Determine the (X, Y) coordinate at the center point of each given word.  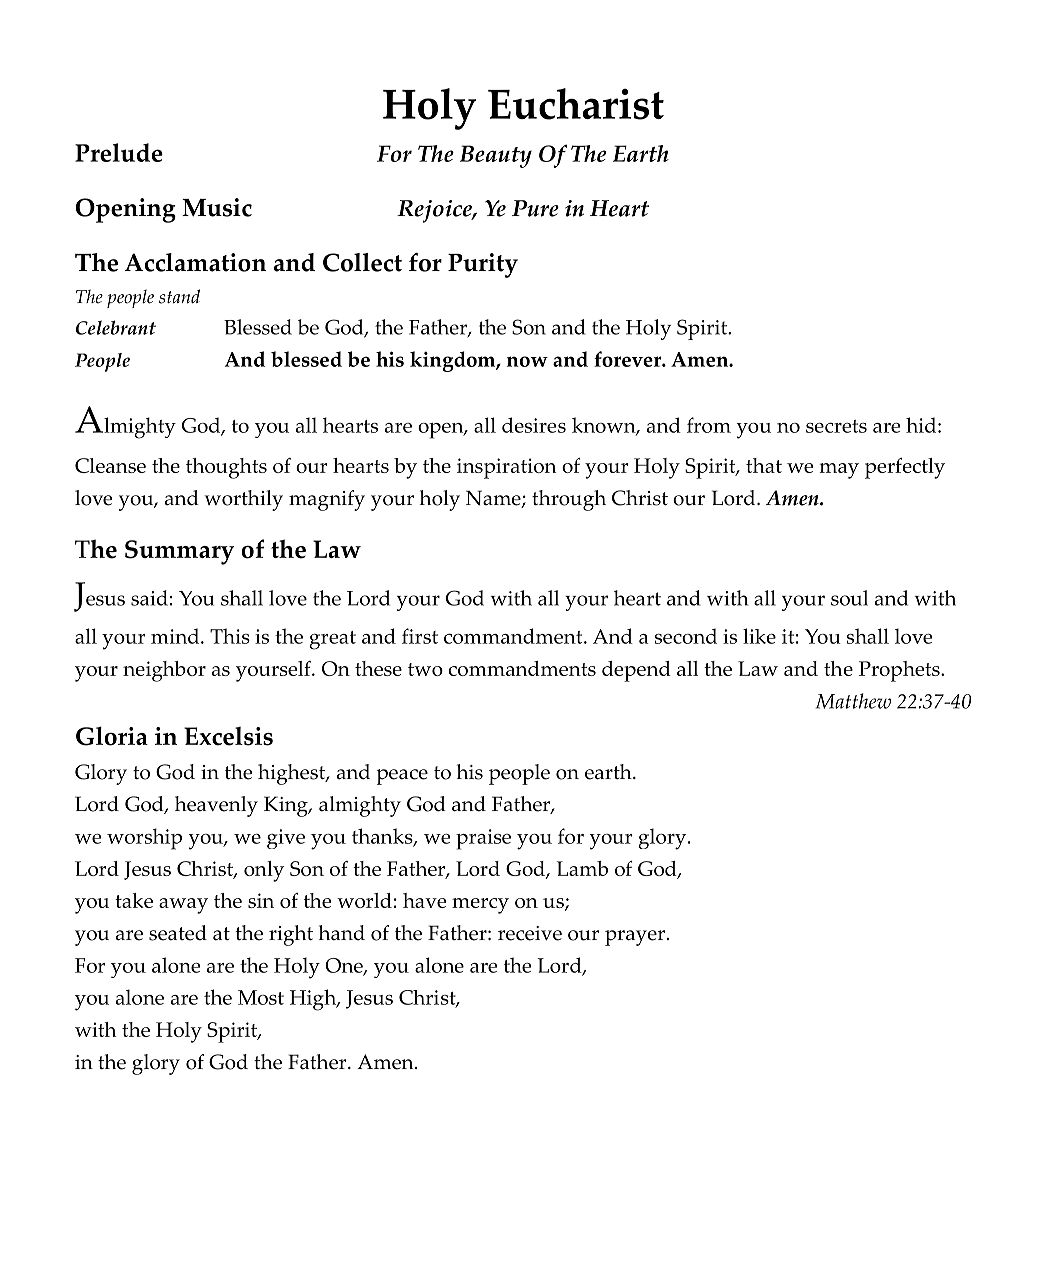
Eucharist (576, 104)
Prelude (119, 152)
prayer (636, 938)
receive (530, 933)
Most (261, 997)
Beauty (496, 156)
